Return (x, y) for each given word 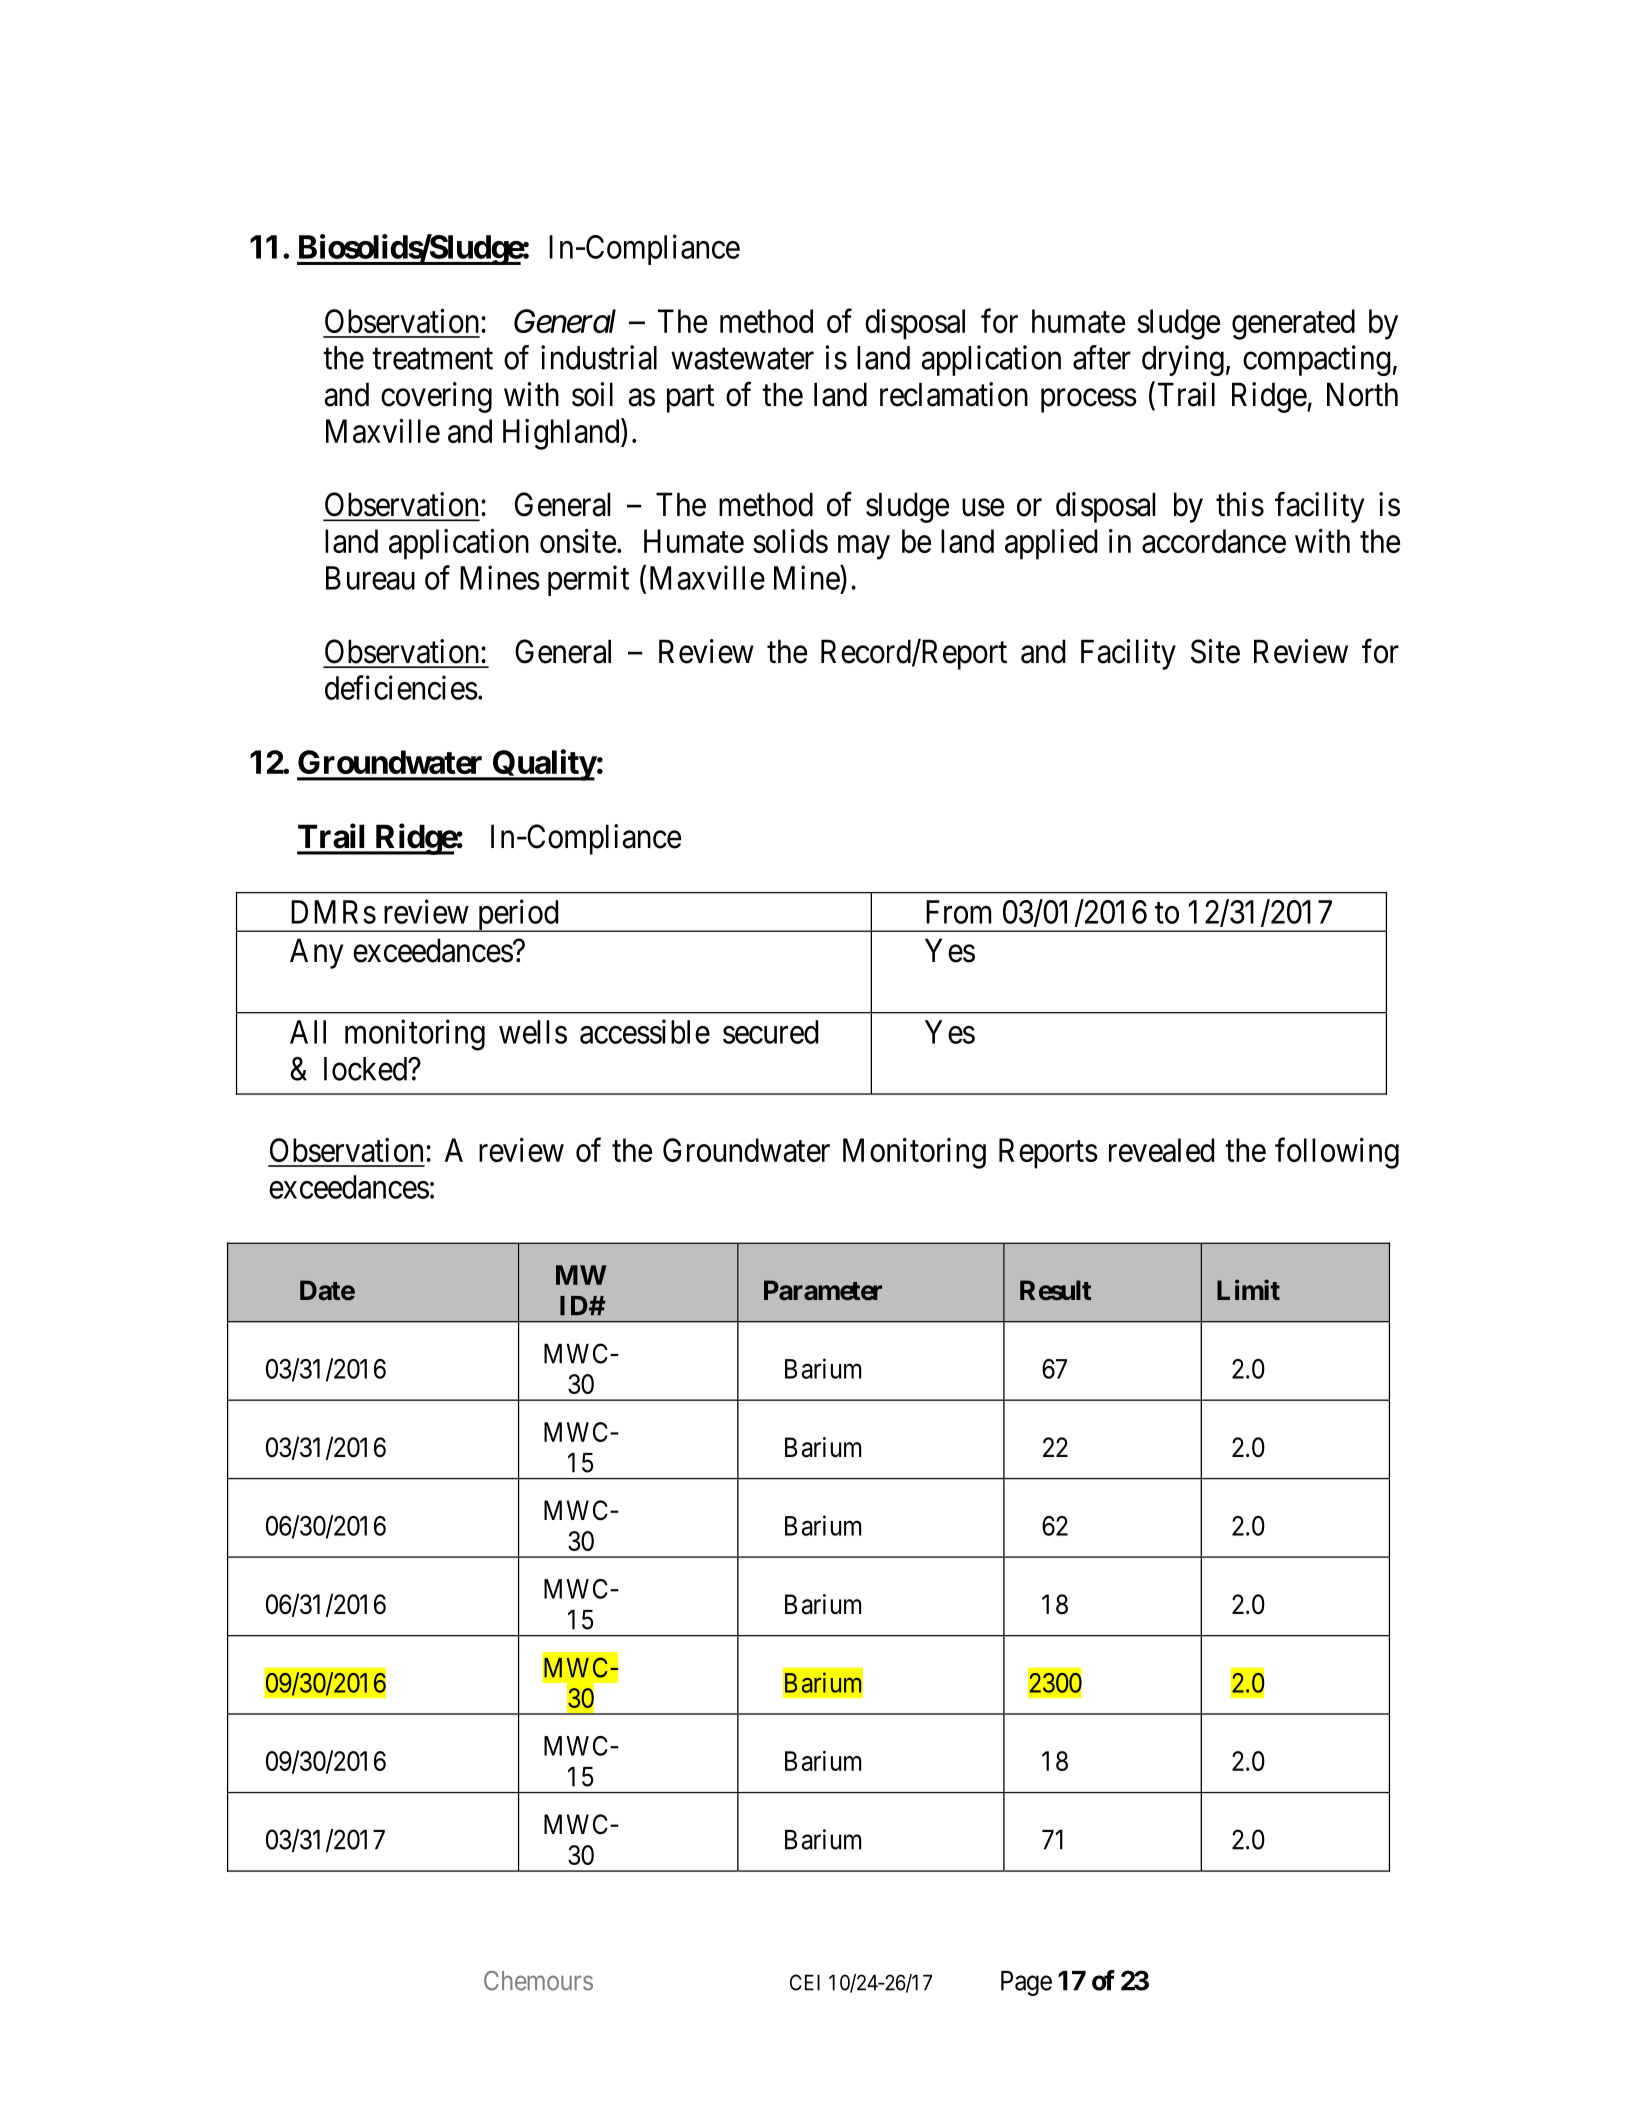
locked (367, 1069)
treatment (432, 359)
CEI (805, 1982)
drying (1183, 360)
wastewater (742, 359)
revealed (1161, 1150)
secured (770, 1032)
